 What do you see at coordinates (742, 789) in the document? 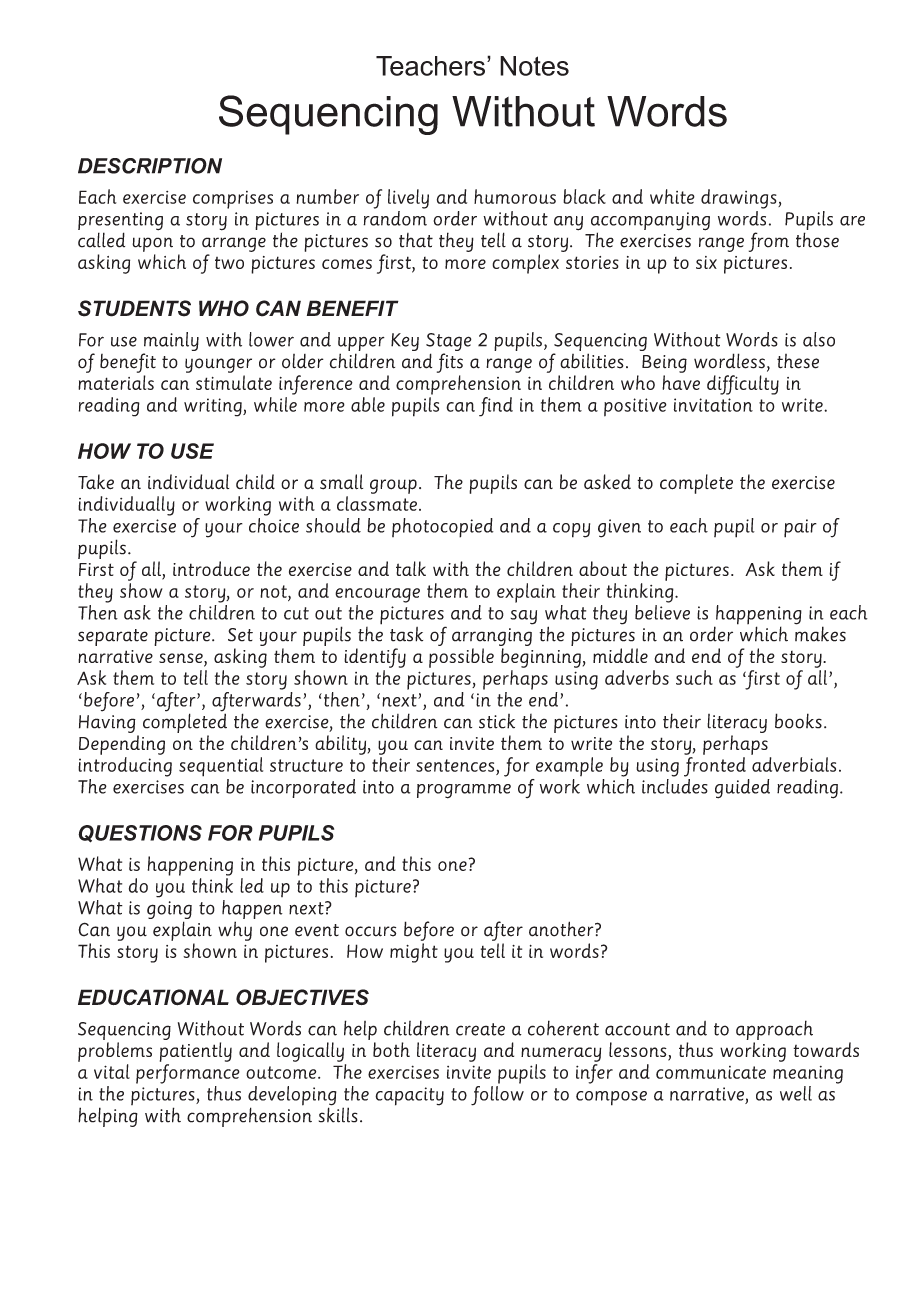
I see `guided` at bounding box center [742, 789].
